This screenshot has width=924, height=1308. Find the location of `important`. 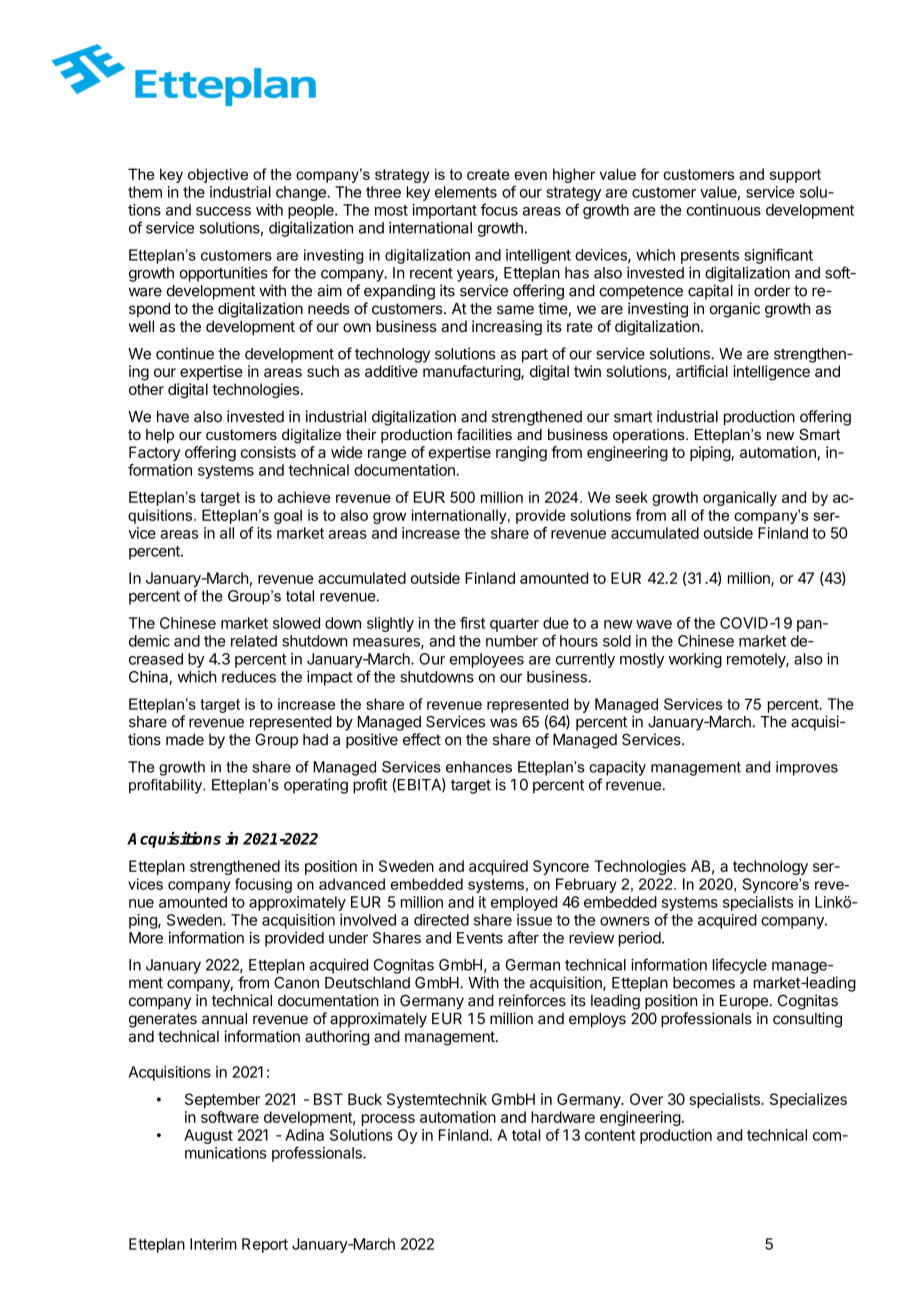

important is located at coordinates (444, 211).
